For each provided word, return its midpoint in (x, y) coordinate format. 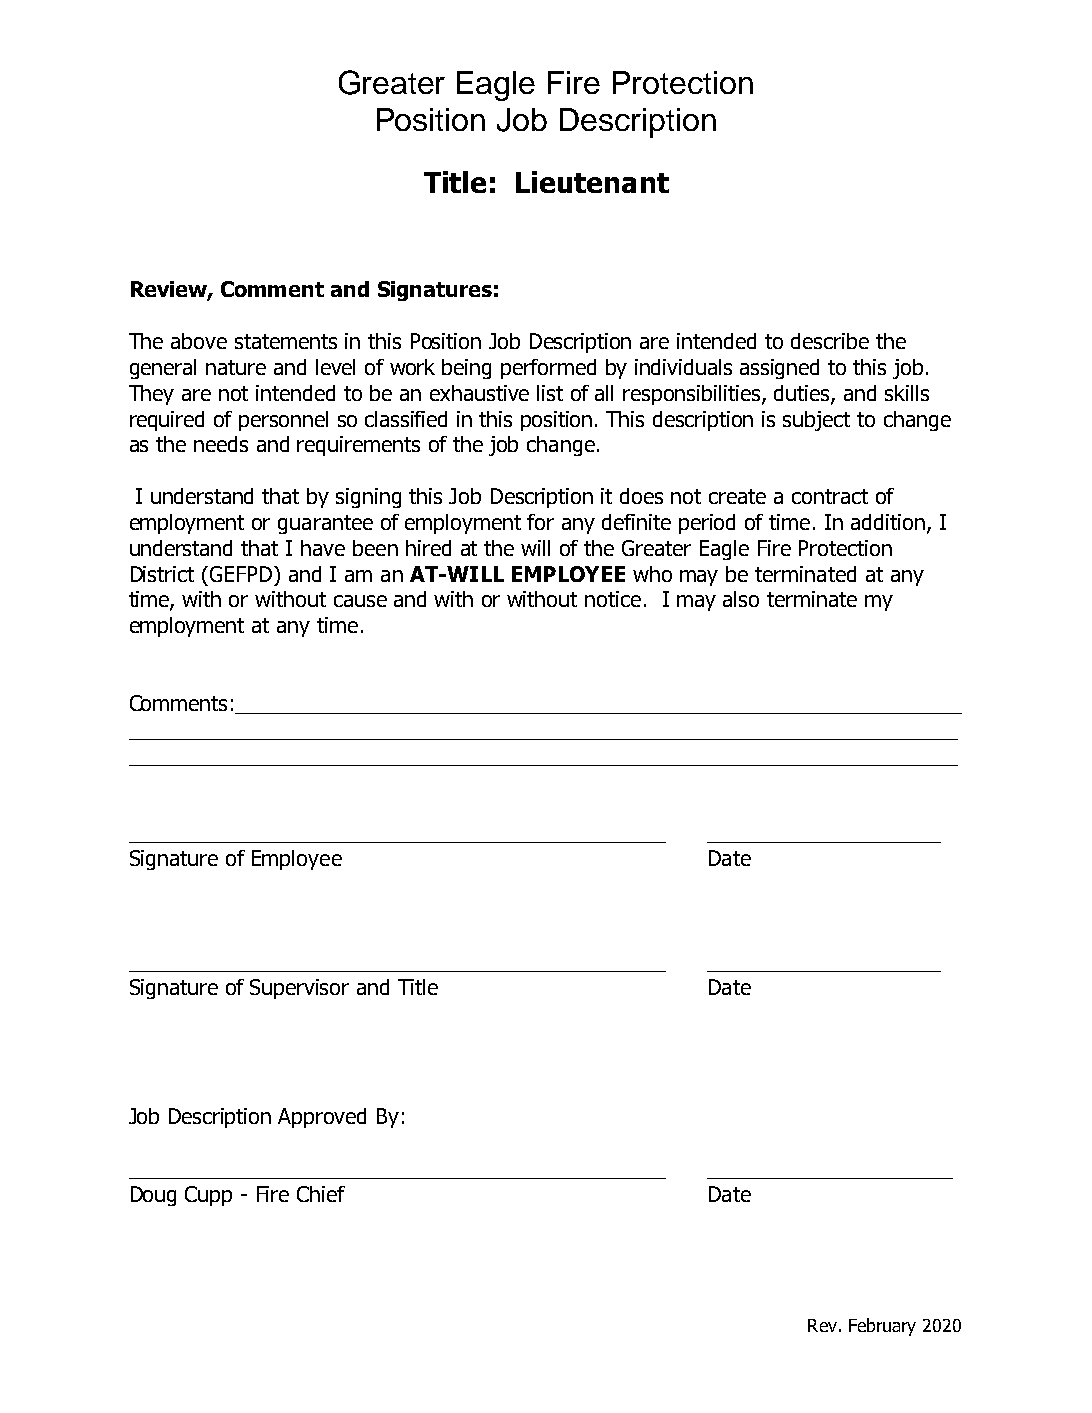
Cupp (208, 1196)
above (199, 341)
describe (830, 341)
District (162, 574)
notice (613, 599)
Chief (321, 1194)
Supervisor (299, 989)
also (741, 599)
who (652, 574)
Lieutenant (592, 182)
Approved (322, 1118)
